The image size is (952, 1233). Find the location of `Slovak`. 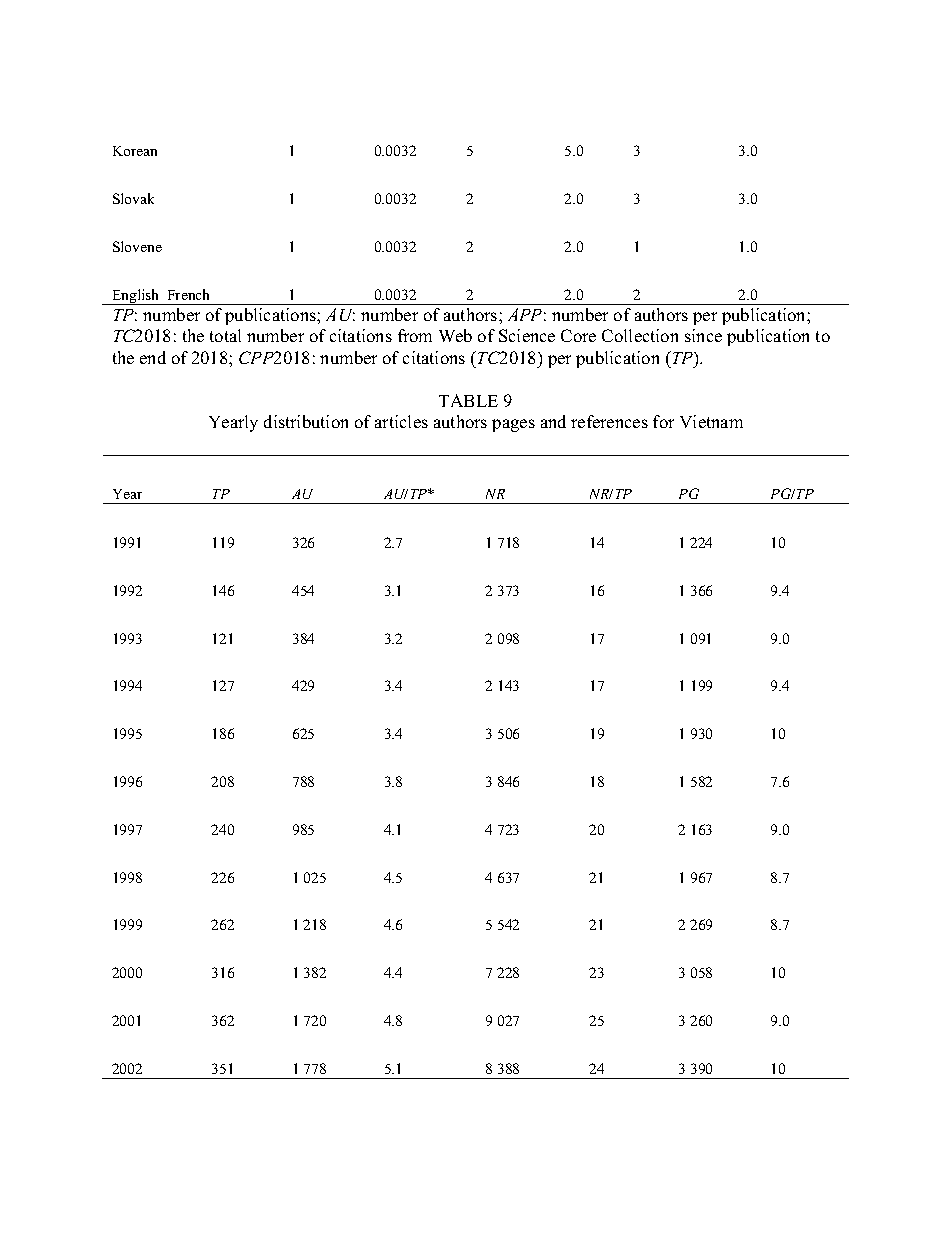

Slovak is located at coordinates (133, 198).
